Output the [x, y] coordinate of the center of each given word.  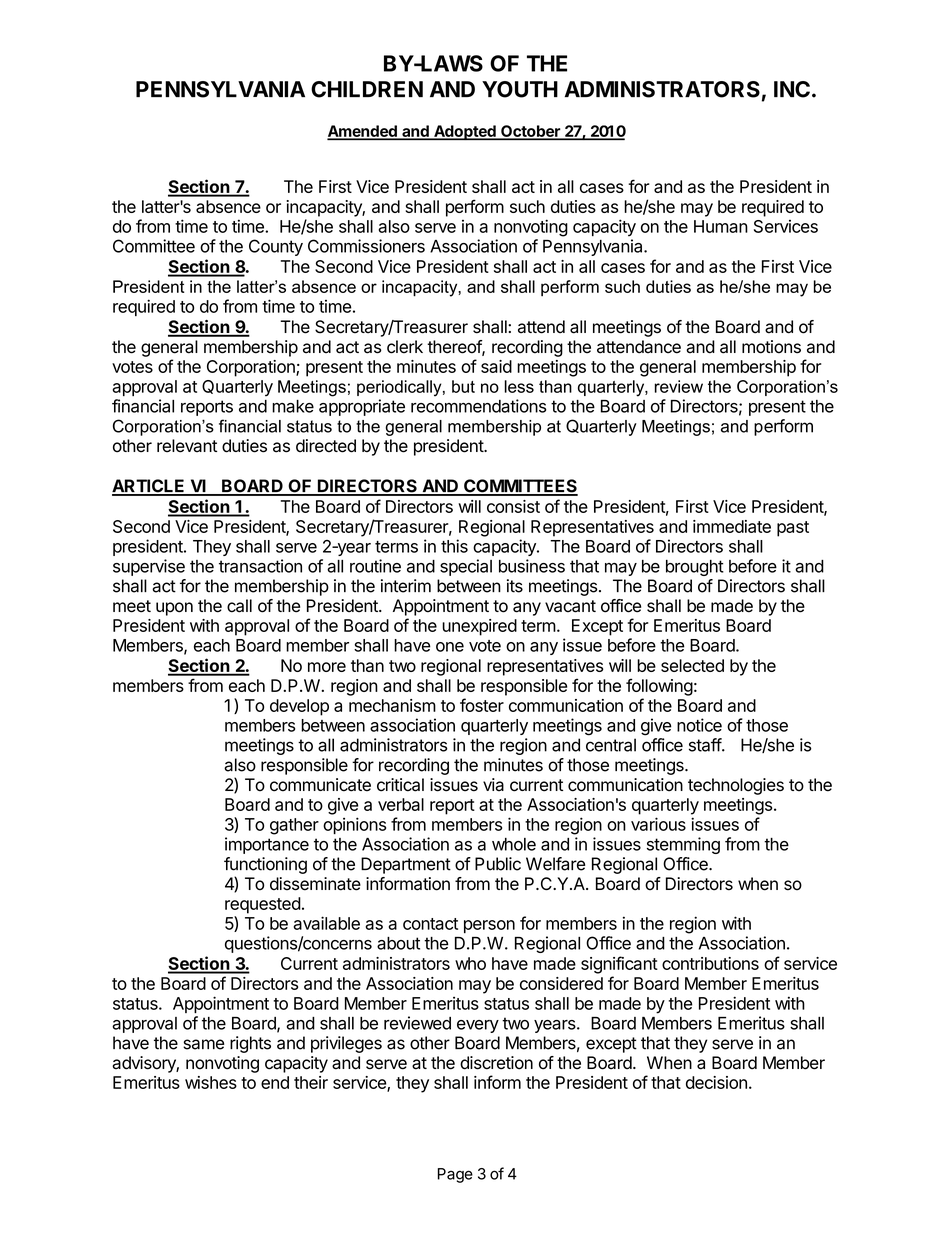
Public [498, 864]
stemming [683, 845]
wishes [211, 1082]
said [496, 366]
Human [721, 226]
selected [692, 665]
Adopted [465, 132]
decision [716, 1082]
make [293, 406]
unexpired [479, 627]
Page [455, 1175]
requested [263, 905]
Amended [363, 132]
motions [771, 347]
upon [174, 609]
